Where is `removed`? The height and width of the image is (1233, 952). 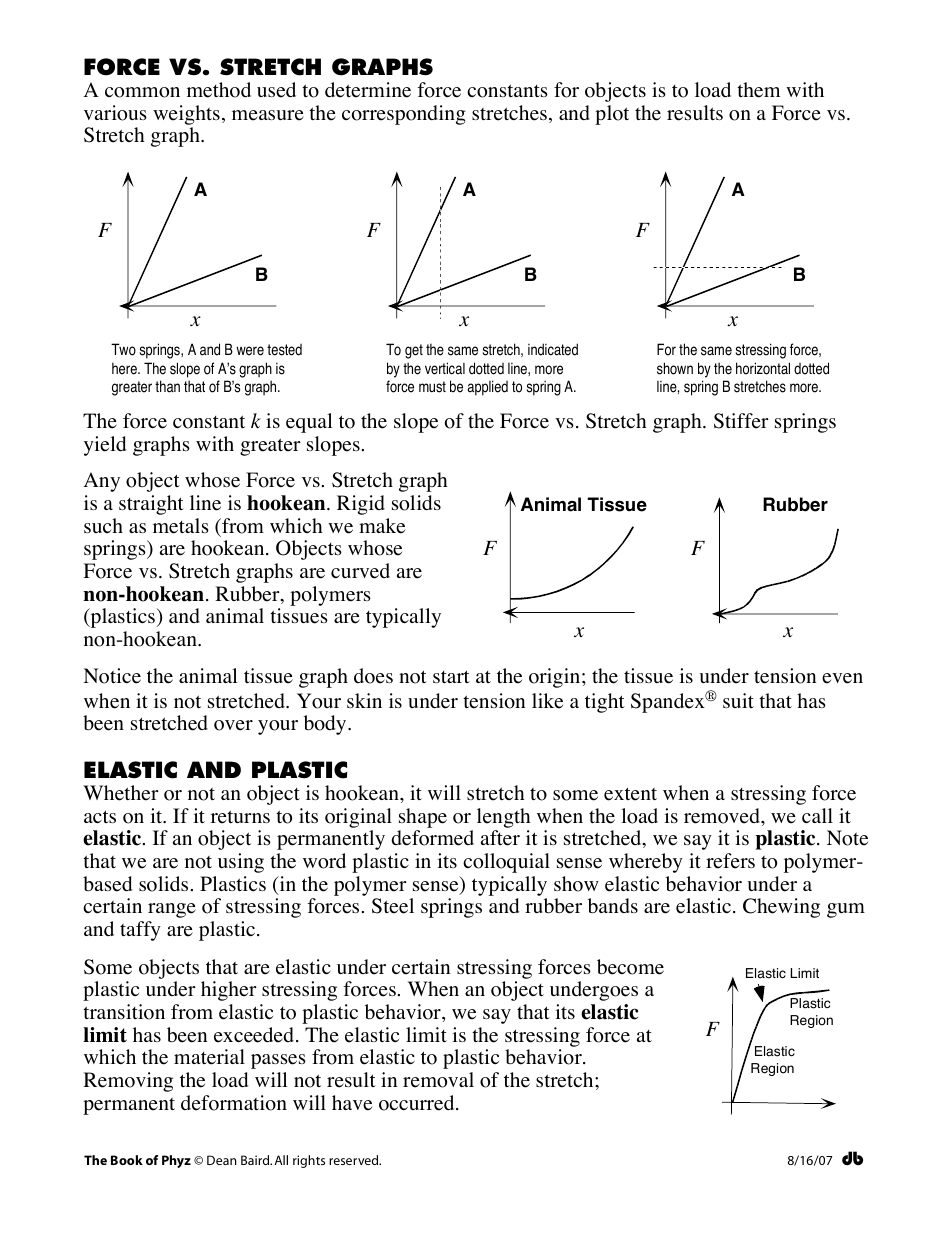 removed is located at coordinates (723, 816).
